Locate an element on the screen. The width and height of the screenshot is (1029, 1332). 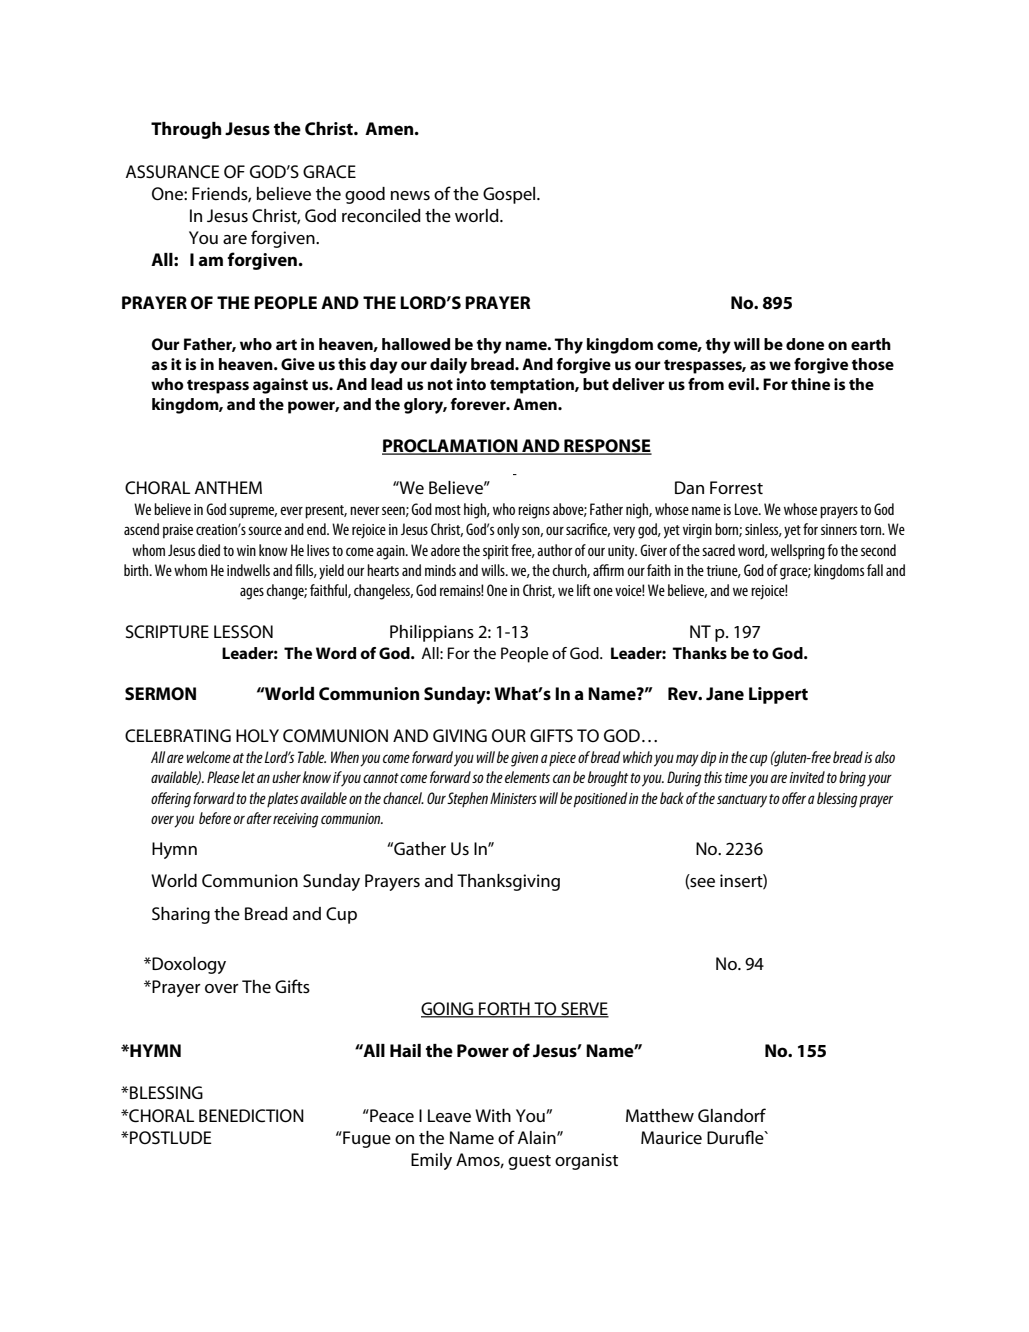
Gospel is located at coordinates (510, 195).
